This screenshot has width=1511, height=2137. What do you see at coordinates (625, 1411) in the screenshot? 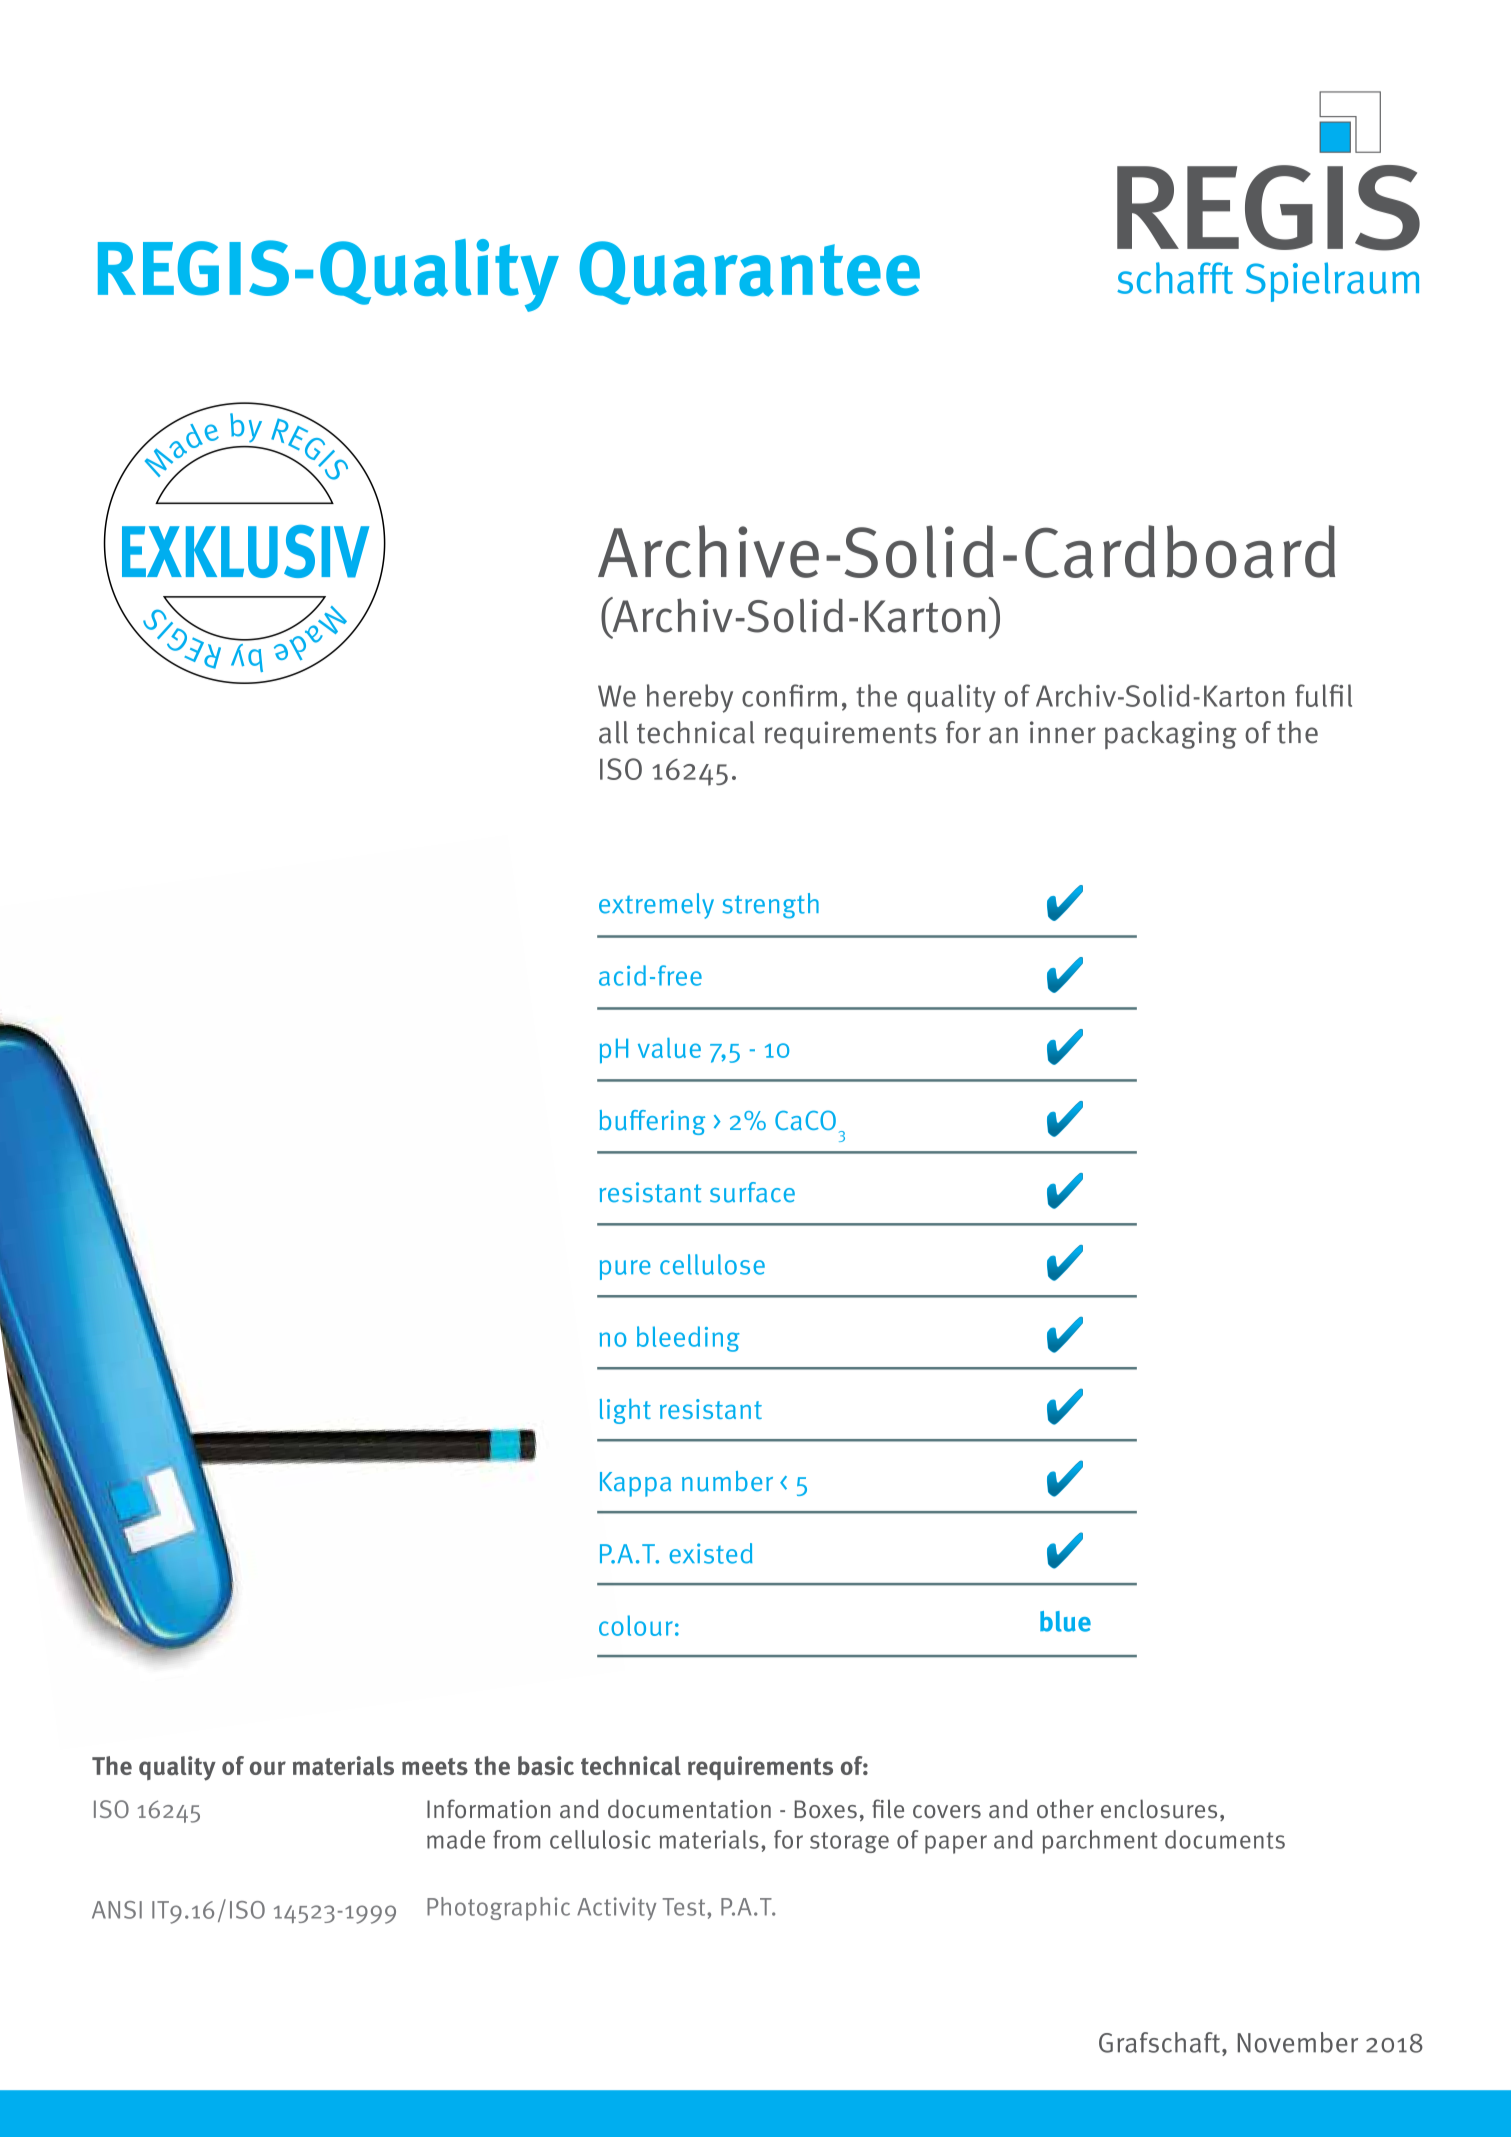
I see `light` at bounding box center [625, 1411].
